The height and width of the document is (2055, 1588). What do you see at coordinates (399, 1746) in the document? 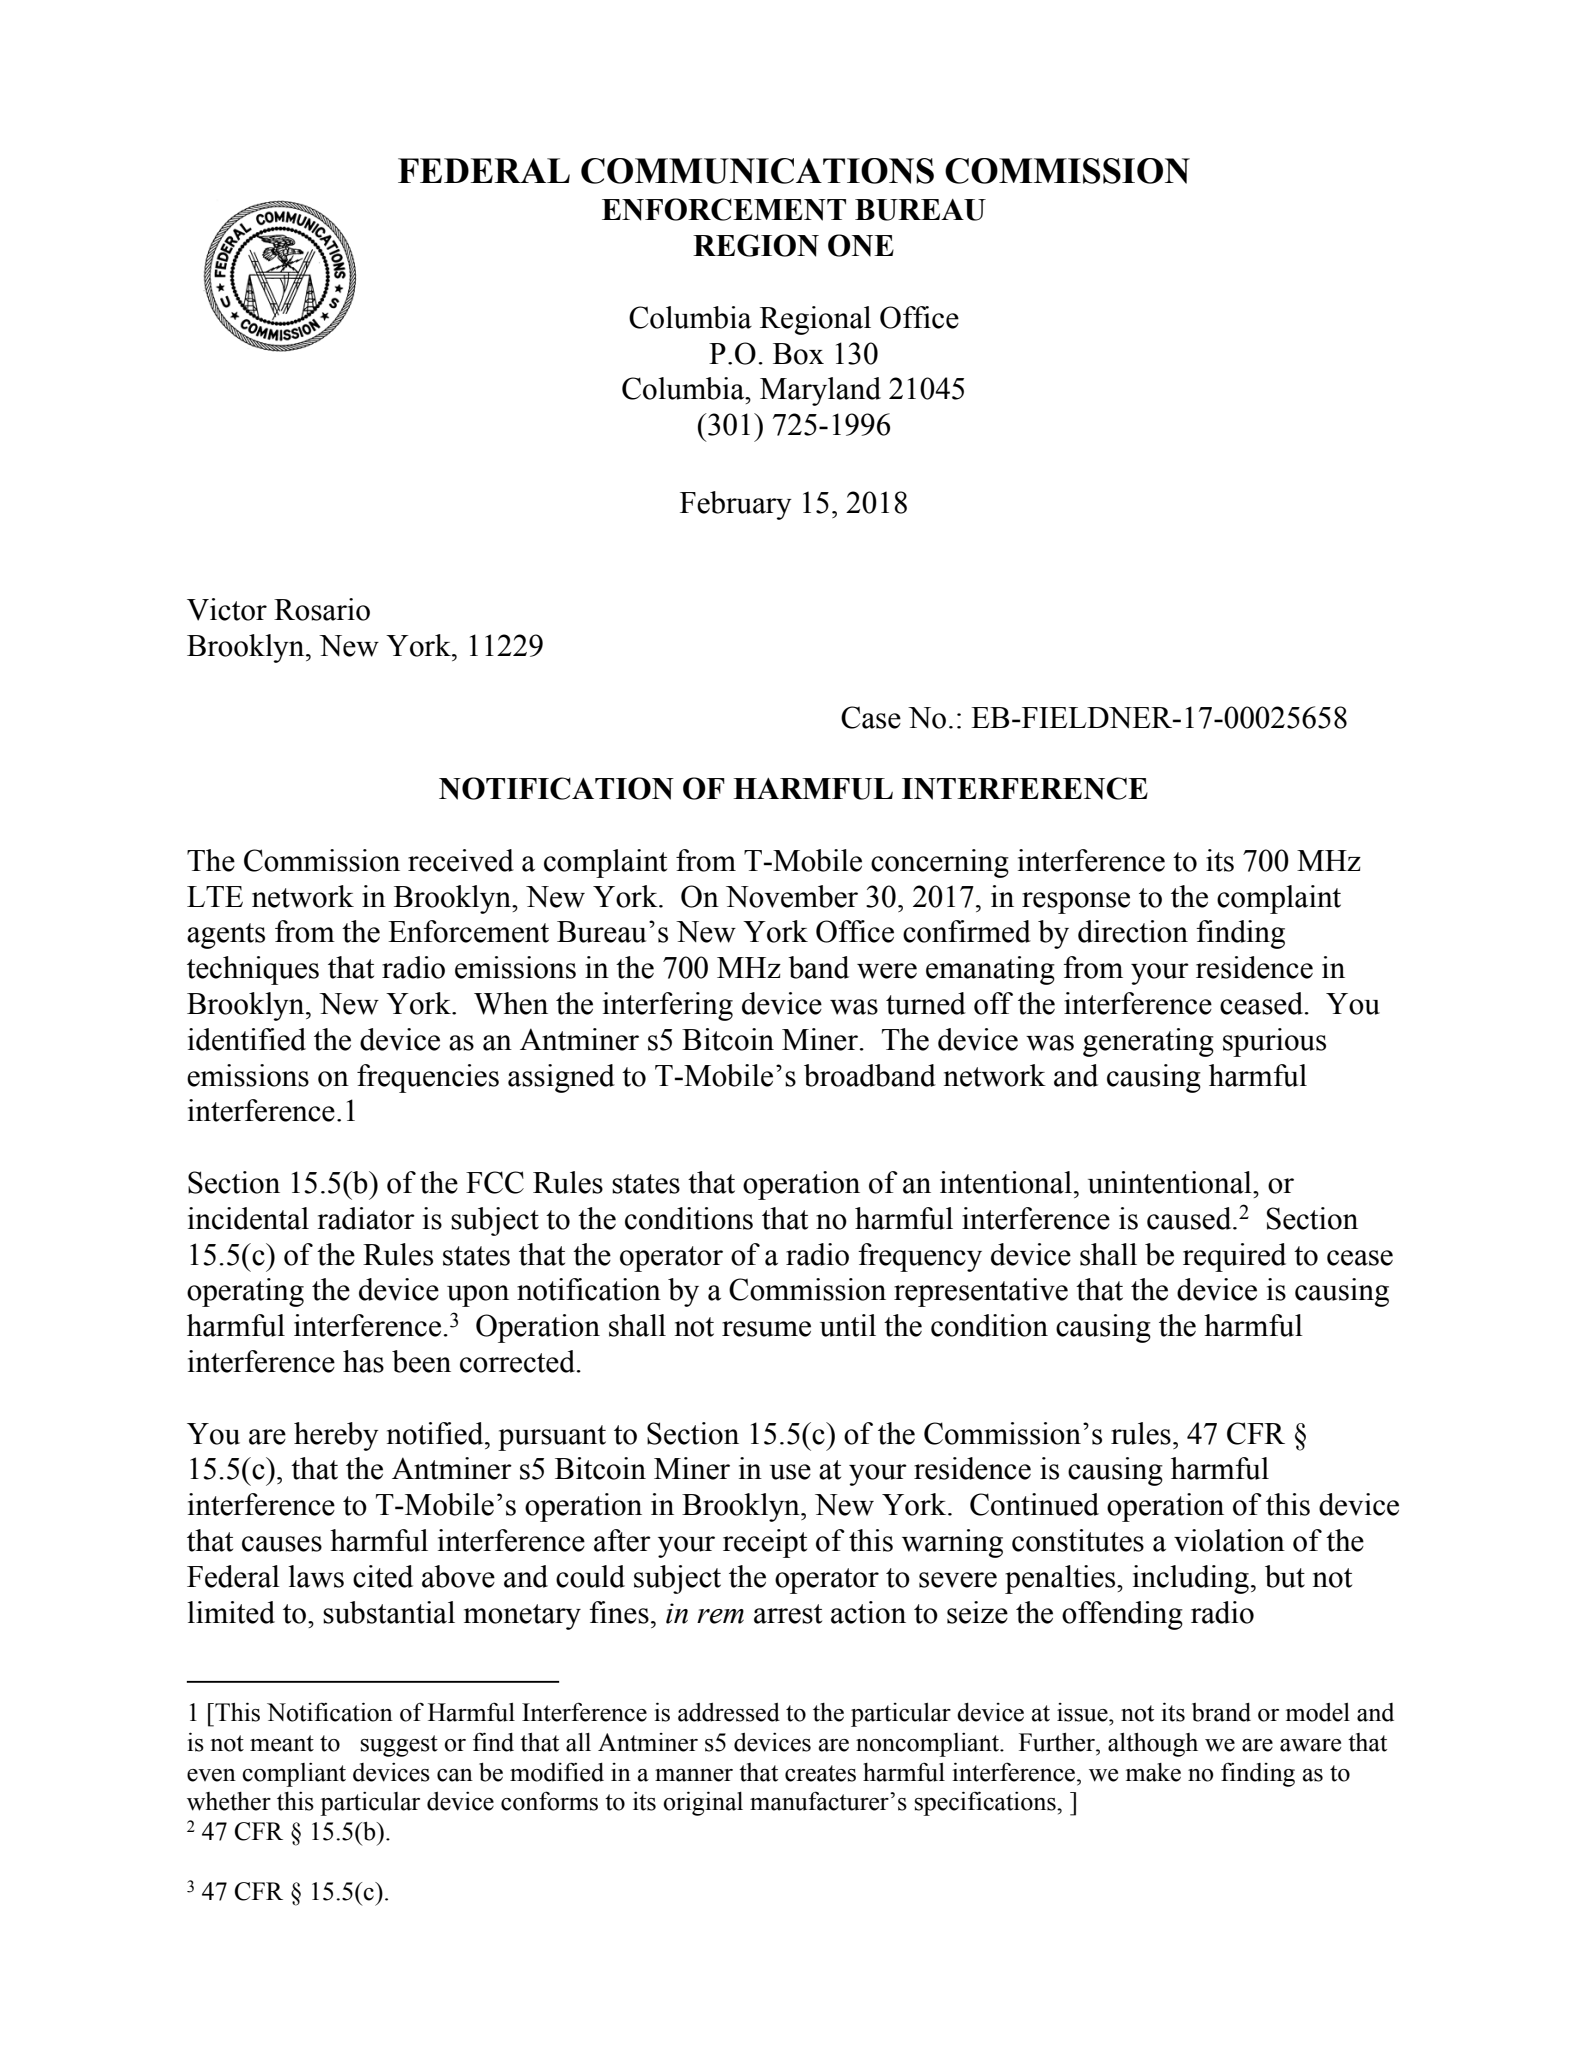
I see `suggest` at bounding box center [399, 1746].
